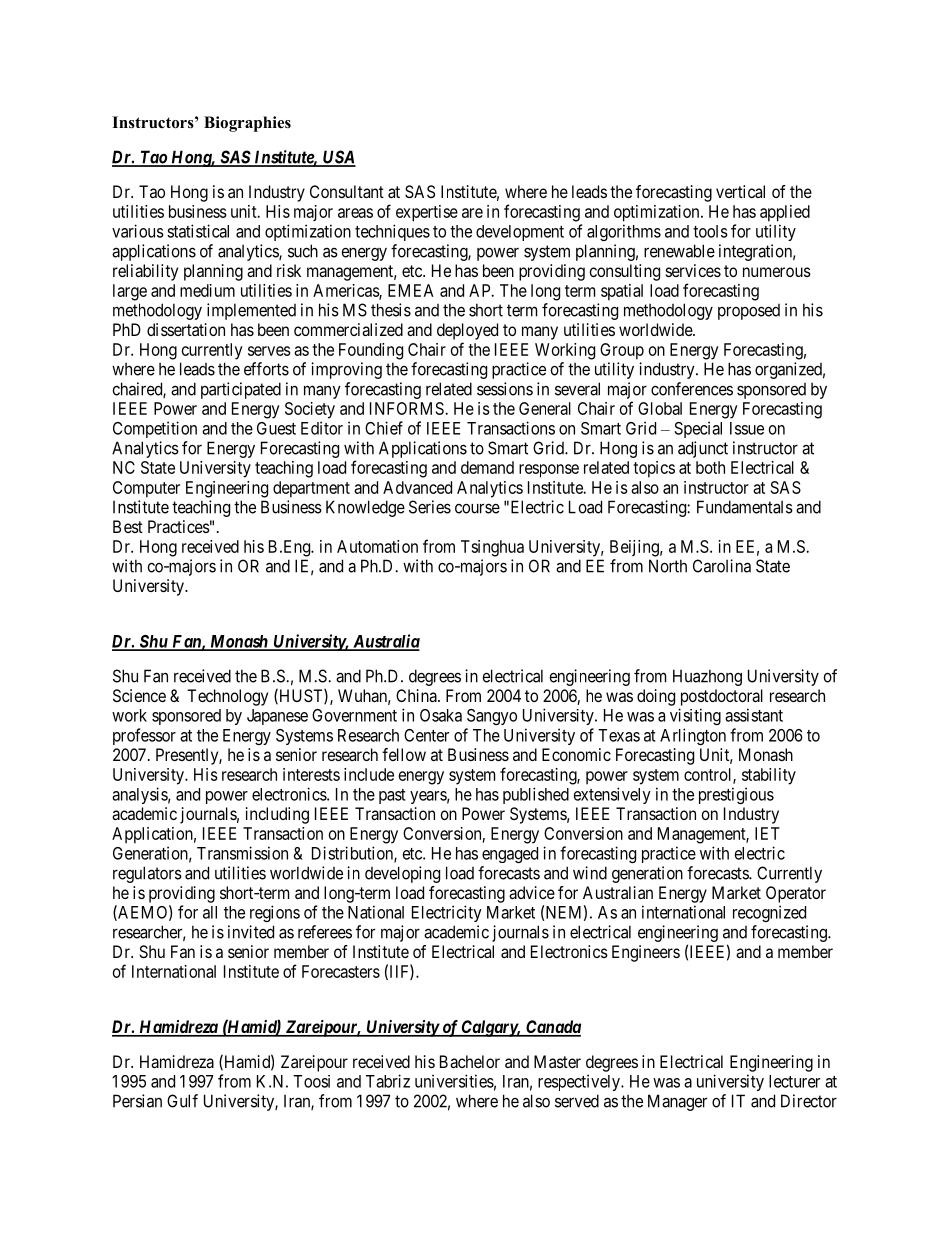  What do you see at coordinates (182, 1101) in the screenshot?
I see `Gulf` at bounding box center [182, 1101].
